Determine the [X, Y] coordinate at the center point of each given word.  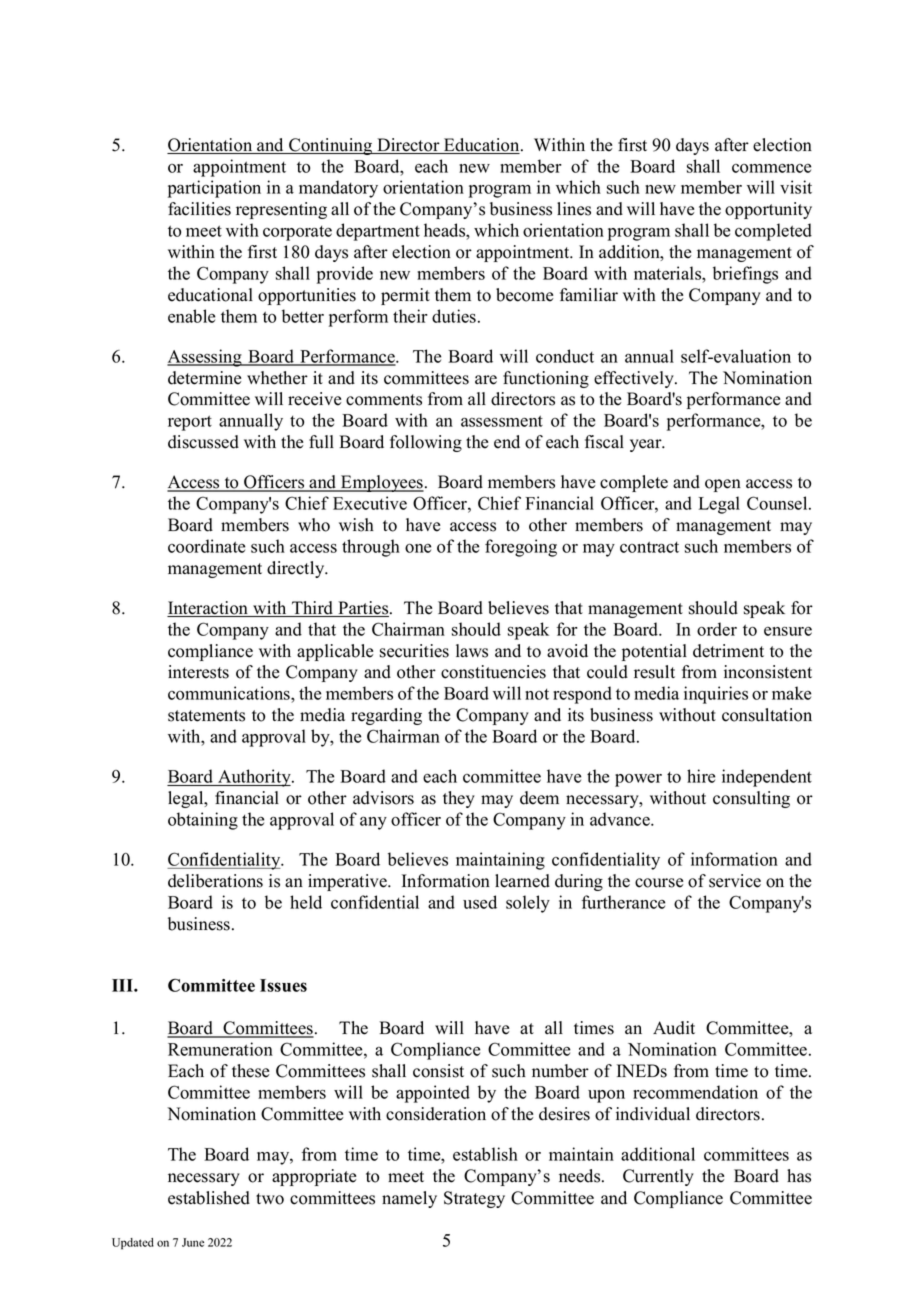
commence [771, 168]
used [480, 902]
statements [206, 716]
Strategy [474, 1199]
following [426, 443]
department [378, 232]
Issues [283, 985]
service [735, 881]
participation [214, 189]
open [723, 485]
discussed [203, 442]
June [193, 1242]
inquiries [716, 695]
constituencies [493, 672]
